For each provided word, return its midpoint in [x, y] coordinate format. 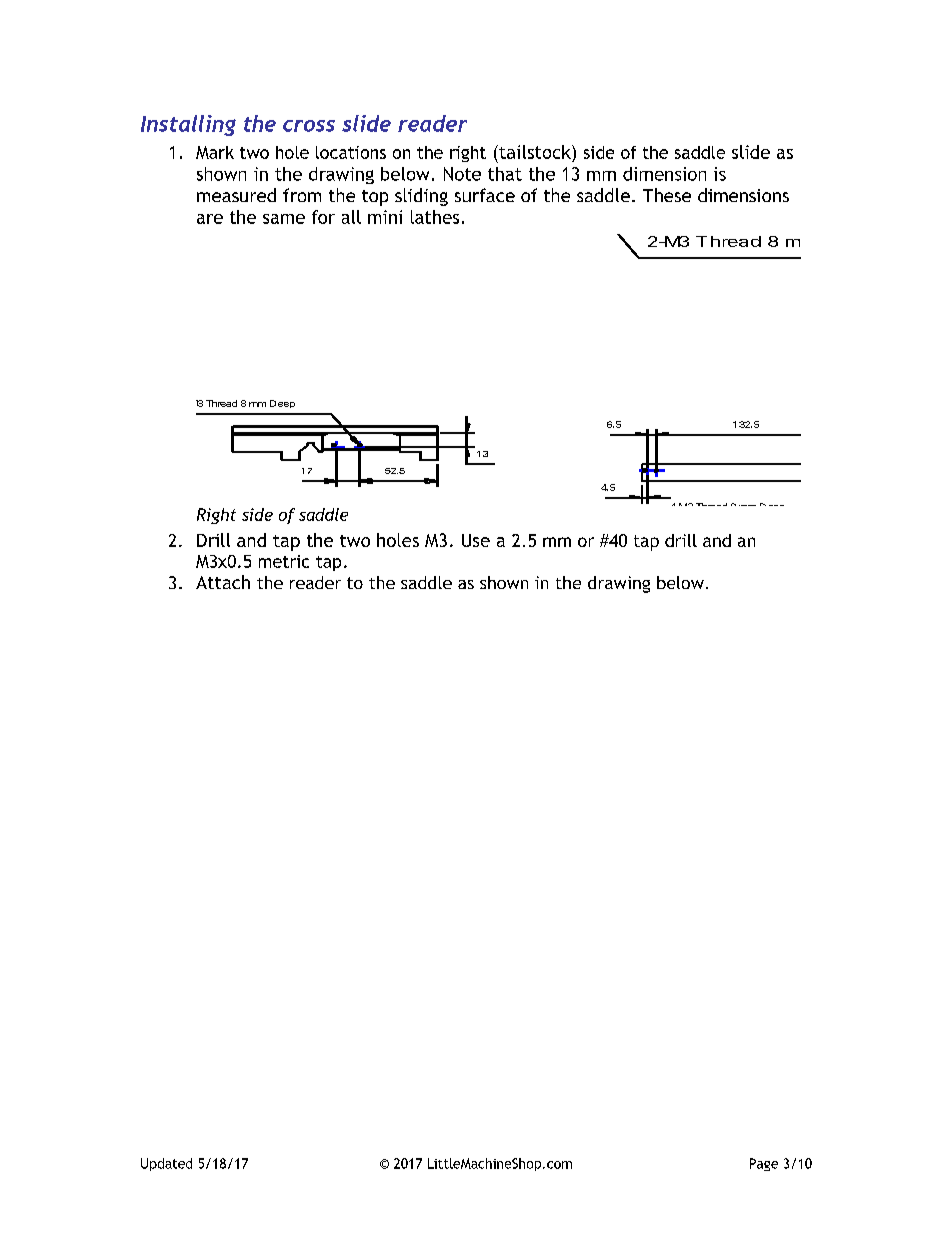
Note [462, 174]
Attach [223, 582]
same [284, 219]
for [323, 217]
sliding [421, 197]
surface [485, 195]
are [210, 219]
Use [476, 540]
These [667, 195]
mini [385, 217]
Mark [215, 152]
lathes [435, 217]
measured [236, 195]
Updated [166, 1164]
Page [764, 1164]
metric [284, 561]
